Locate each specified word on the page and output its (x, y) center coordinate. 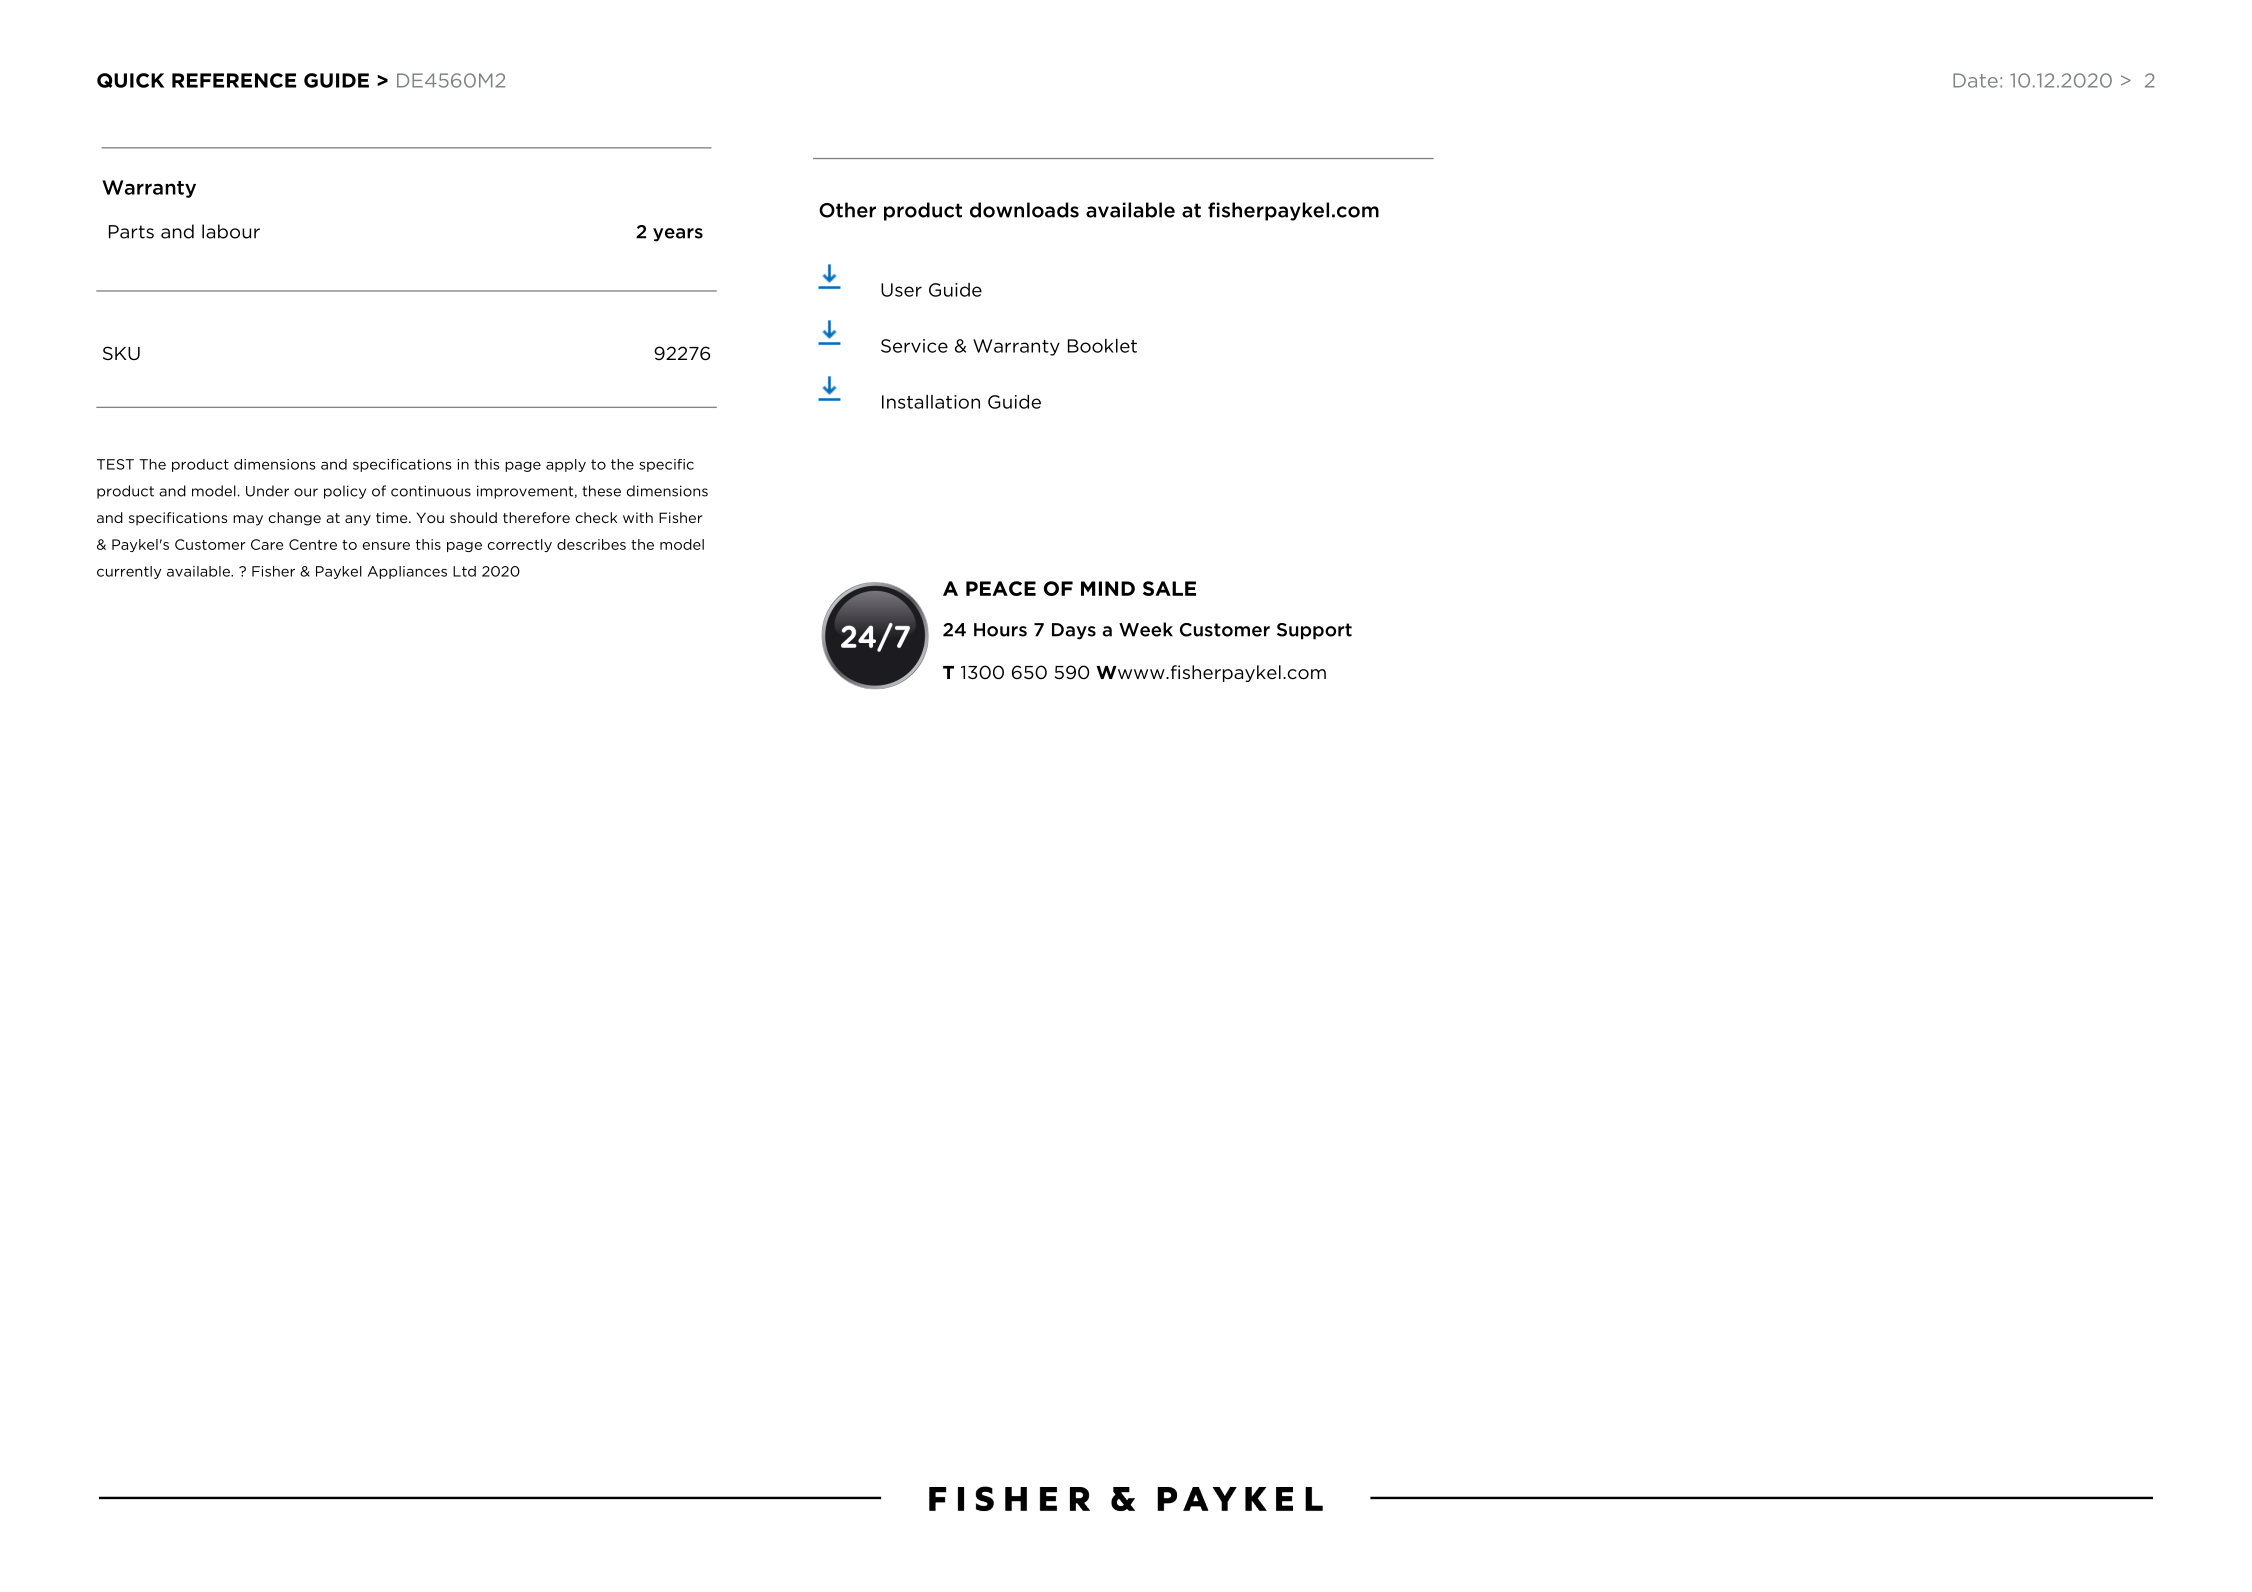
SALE (1169, 588)
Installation (931, 402)
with (638, 517)
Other (847, 210)
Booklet (1102, 346)
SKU (121, 353)
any (358, 520)
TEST (115, 464)
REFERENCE (234, 80)
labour (231, 231)
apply (566, 465)
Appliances (407, 572)
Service (914, 346)
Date (1975, 80)
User (901, 290)
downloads (1024, 210)
